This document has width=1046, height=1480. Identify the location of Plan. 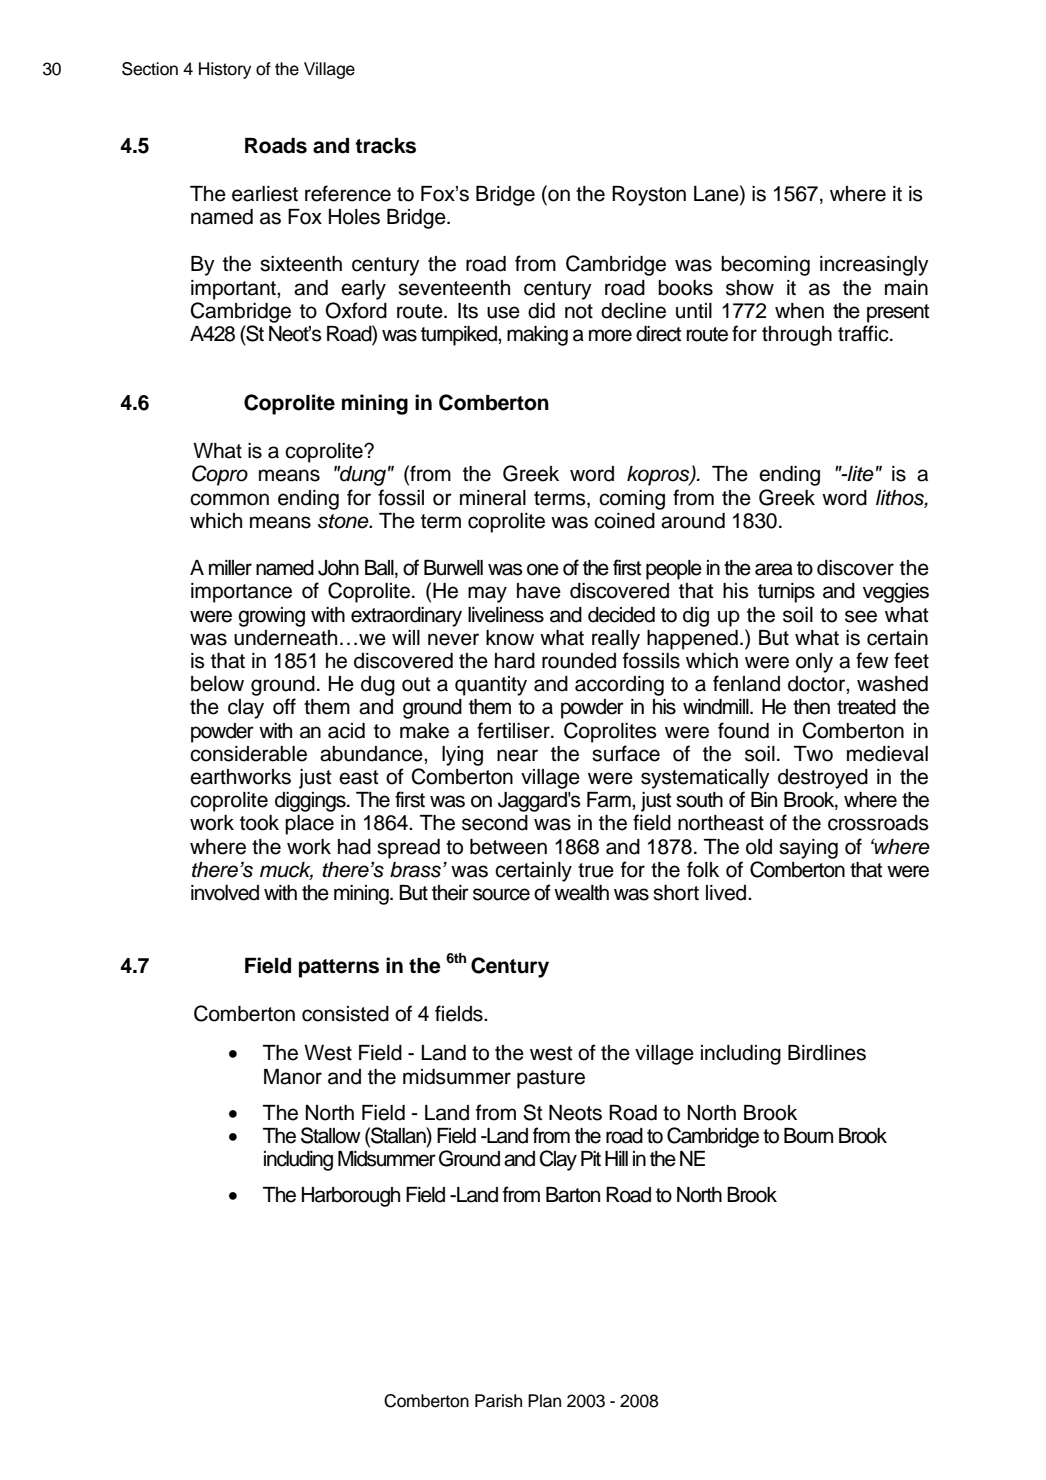
(544, 1401).
